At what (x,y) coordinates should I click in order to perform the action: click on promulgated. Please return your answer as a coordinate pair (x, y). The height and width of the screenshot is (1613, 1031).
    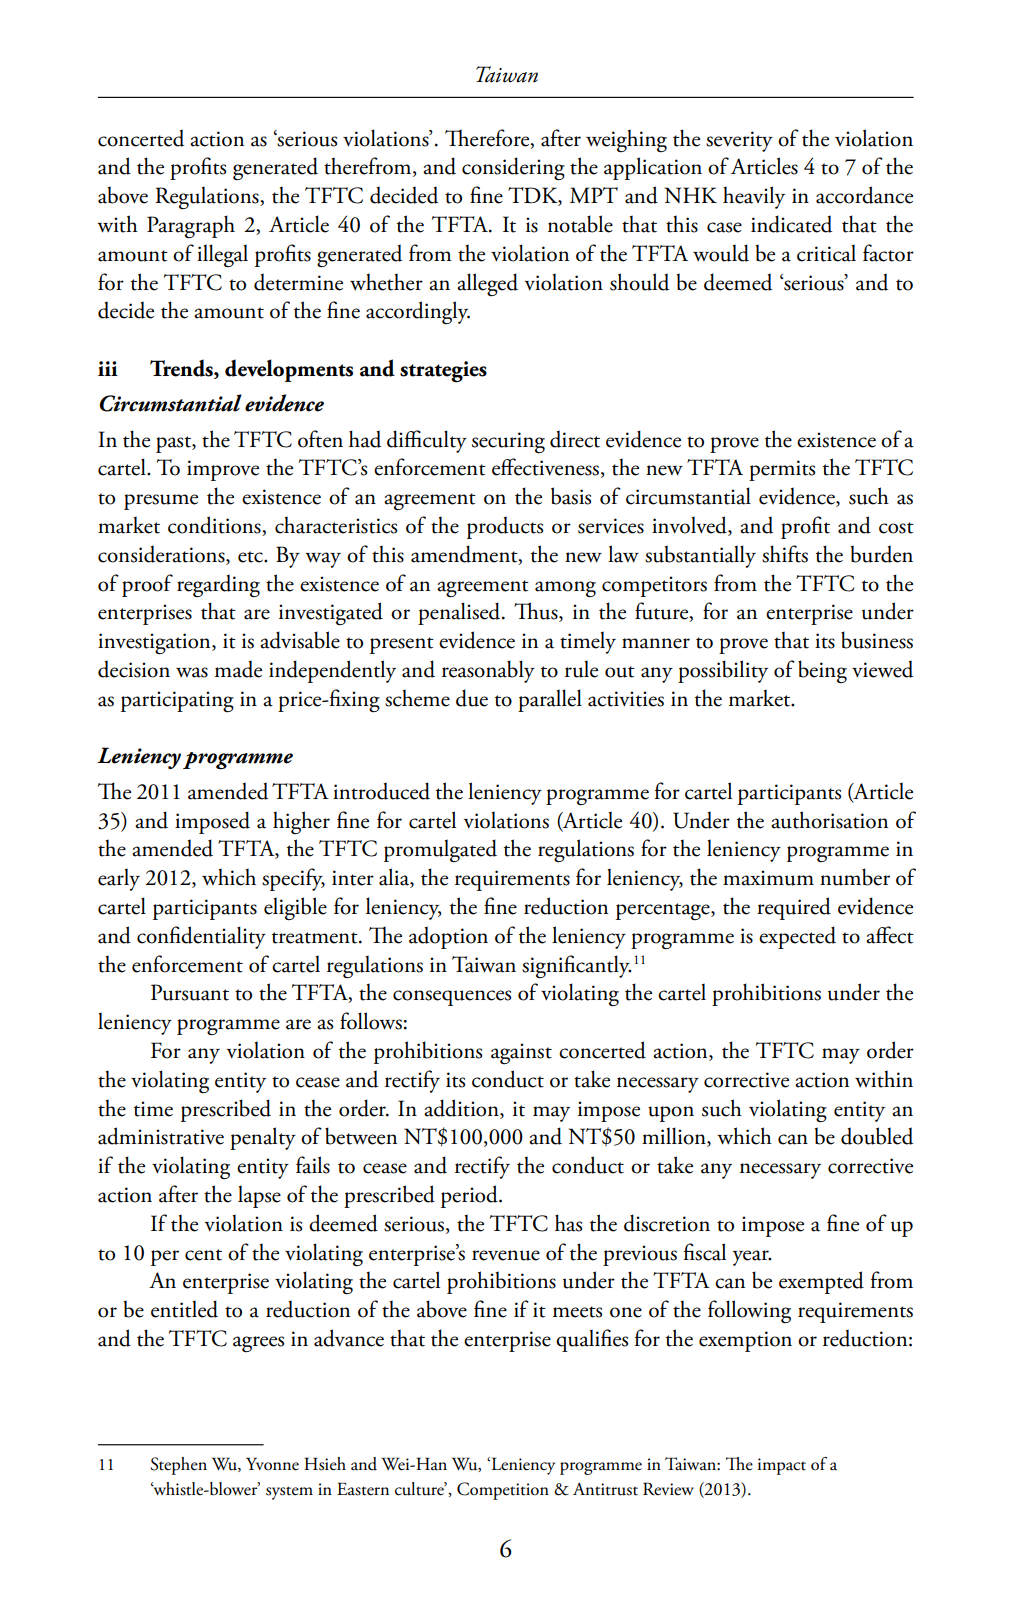
    Looking at the image, I should click on (440, 851).
